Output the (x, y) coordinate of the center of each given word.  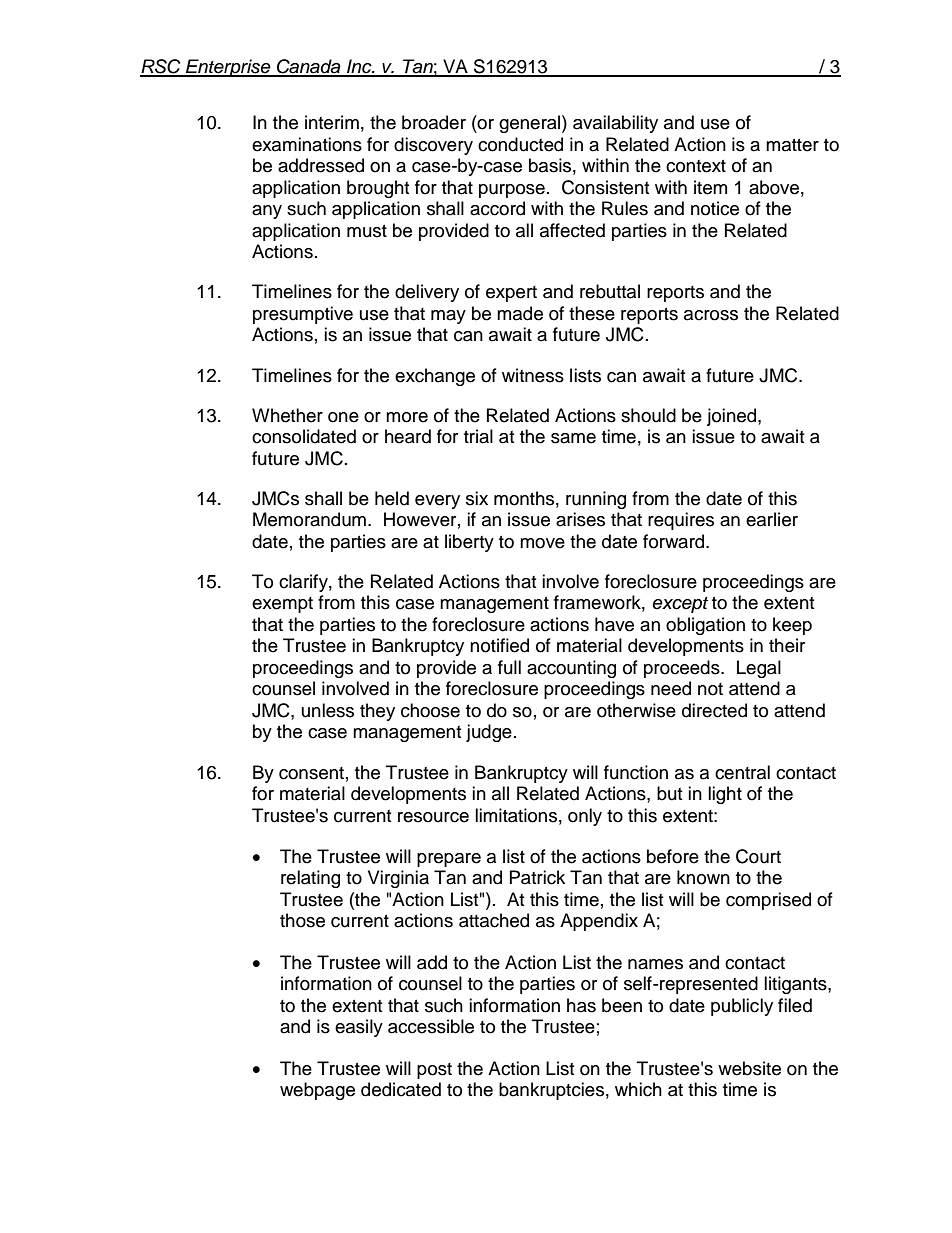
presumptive (303, 315)
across (711, 315)
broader (434, 122)
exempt (282, 605)
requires (681, 521)
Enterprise (228, 68)
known (703, 877)
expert (511, 294)
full (509, 667)
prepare (449, 860)
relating (310, 879)
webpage (317, 1091)
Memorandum (309, 519)
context (696, 166)
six (477, 498)
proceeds (683, 669)
